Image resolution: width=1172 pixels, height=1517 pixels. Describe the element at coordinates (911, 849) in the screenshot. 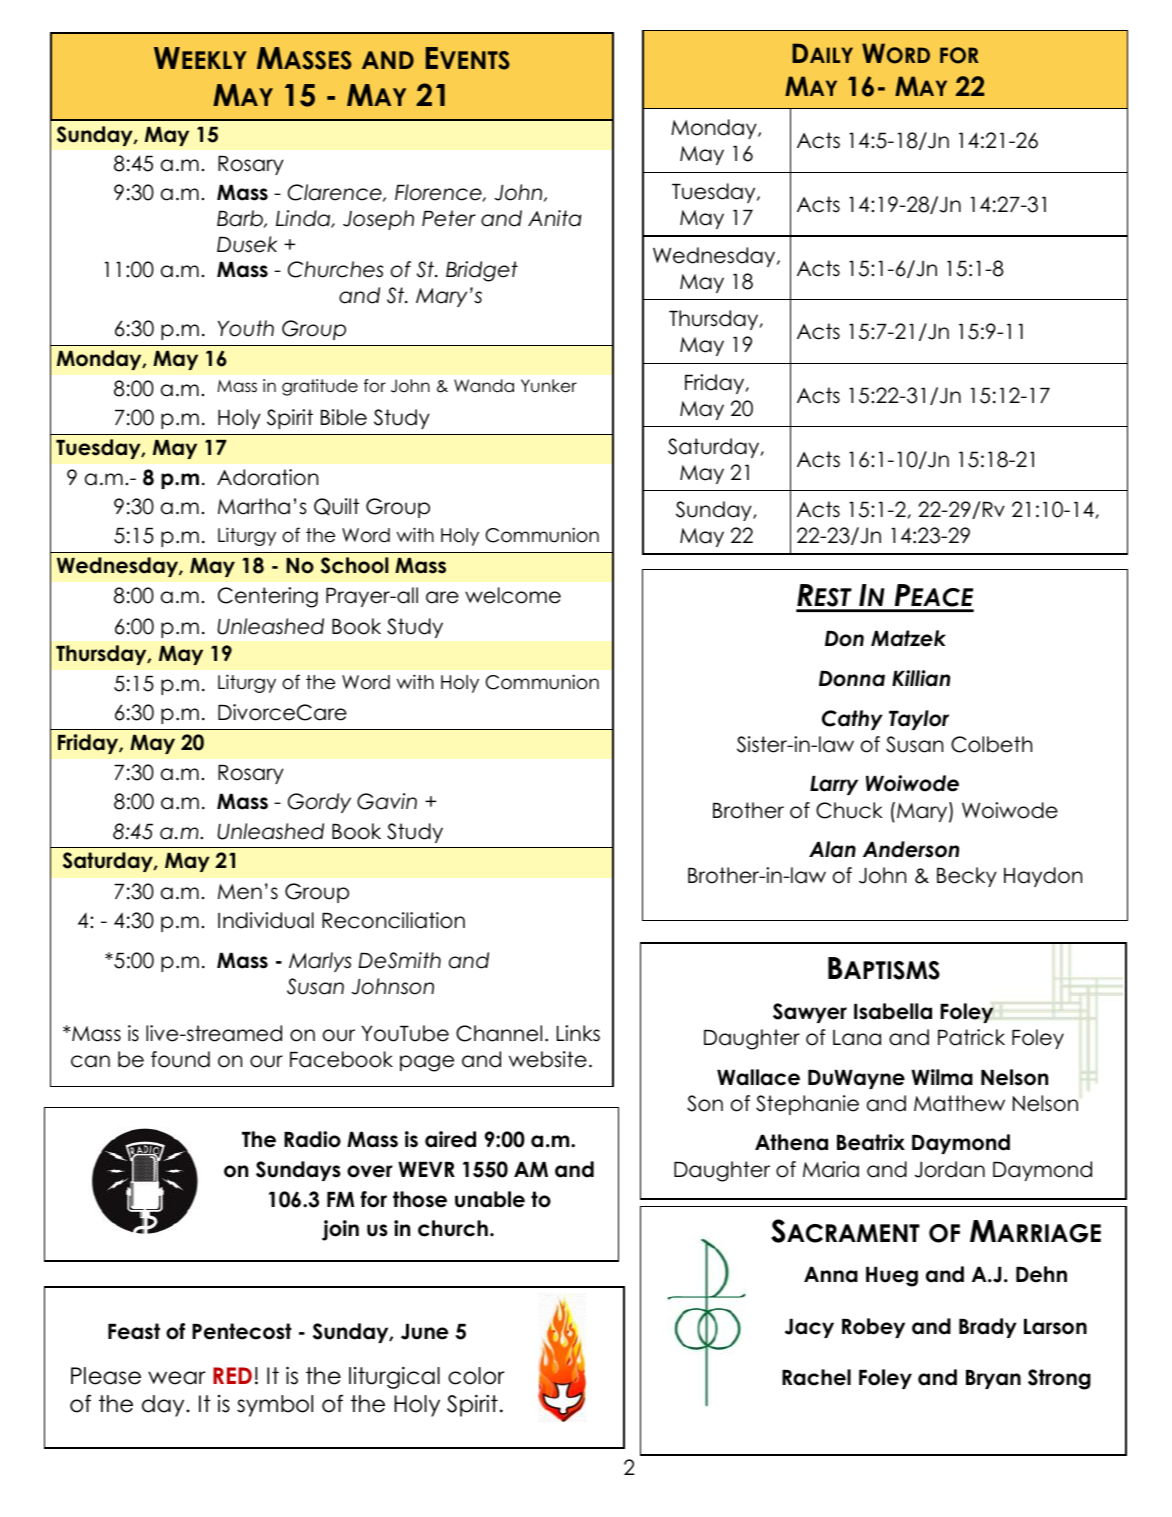

I see `Anderson` at that location.
